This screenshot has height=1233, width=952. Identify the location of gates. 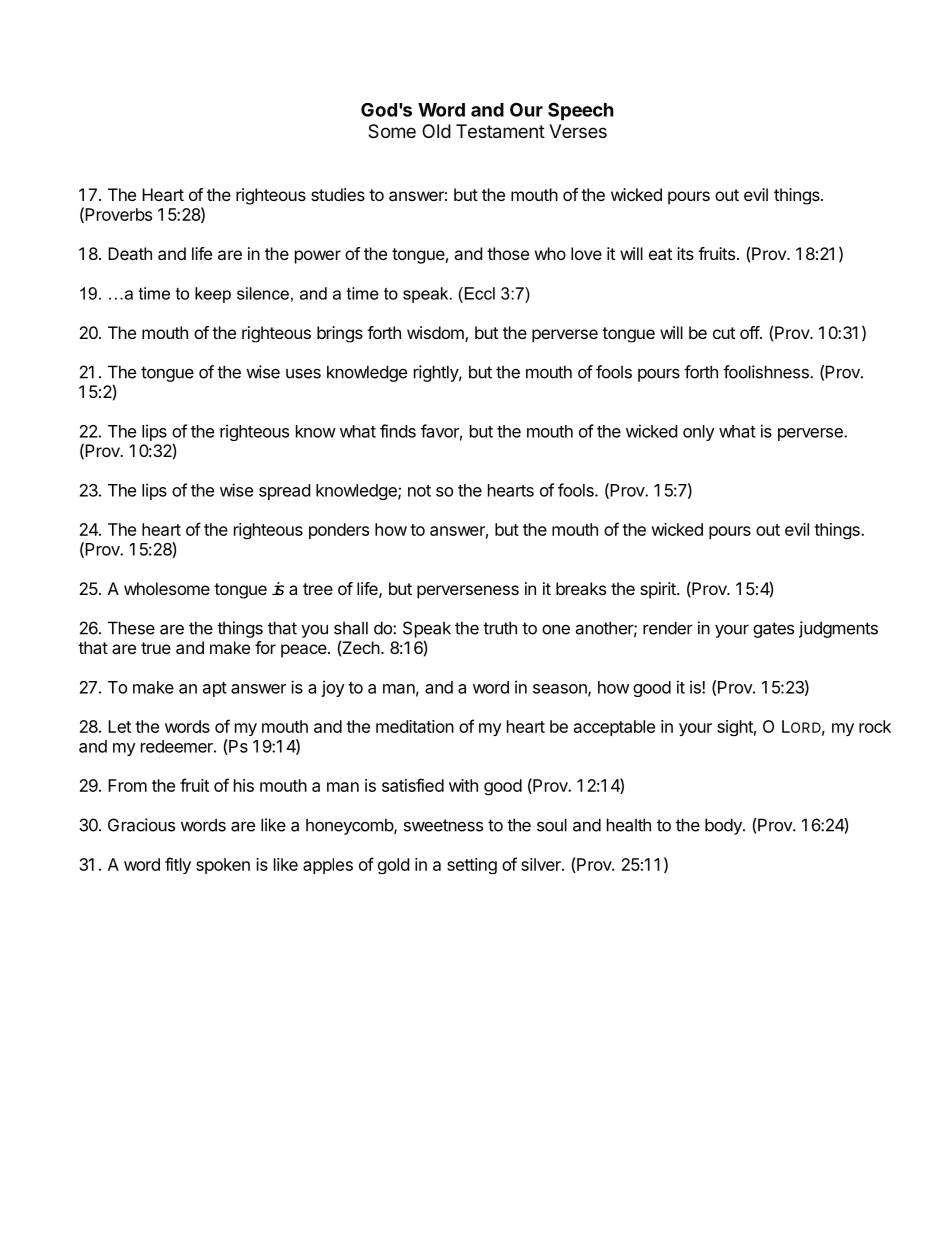
(773, 630).
